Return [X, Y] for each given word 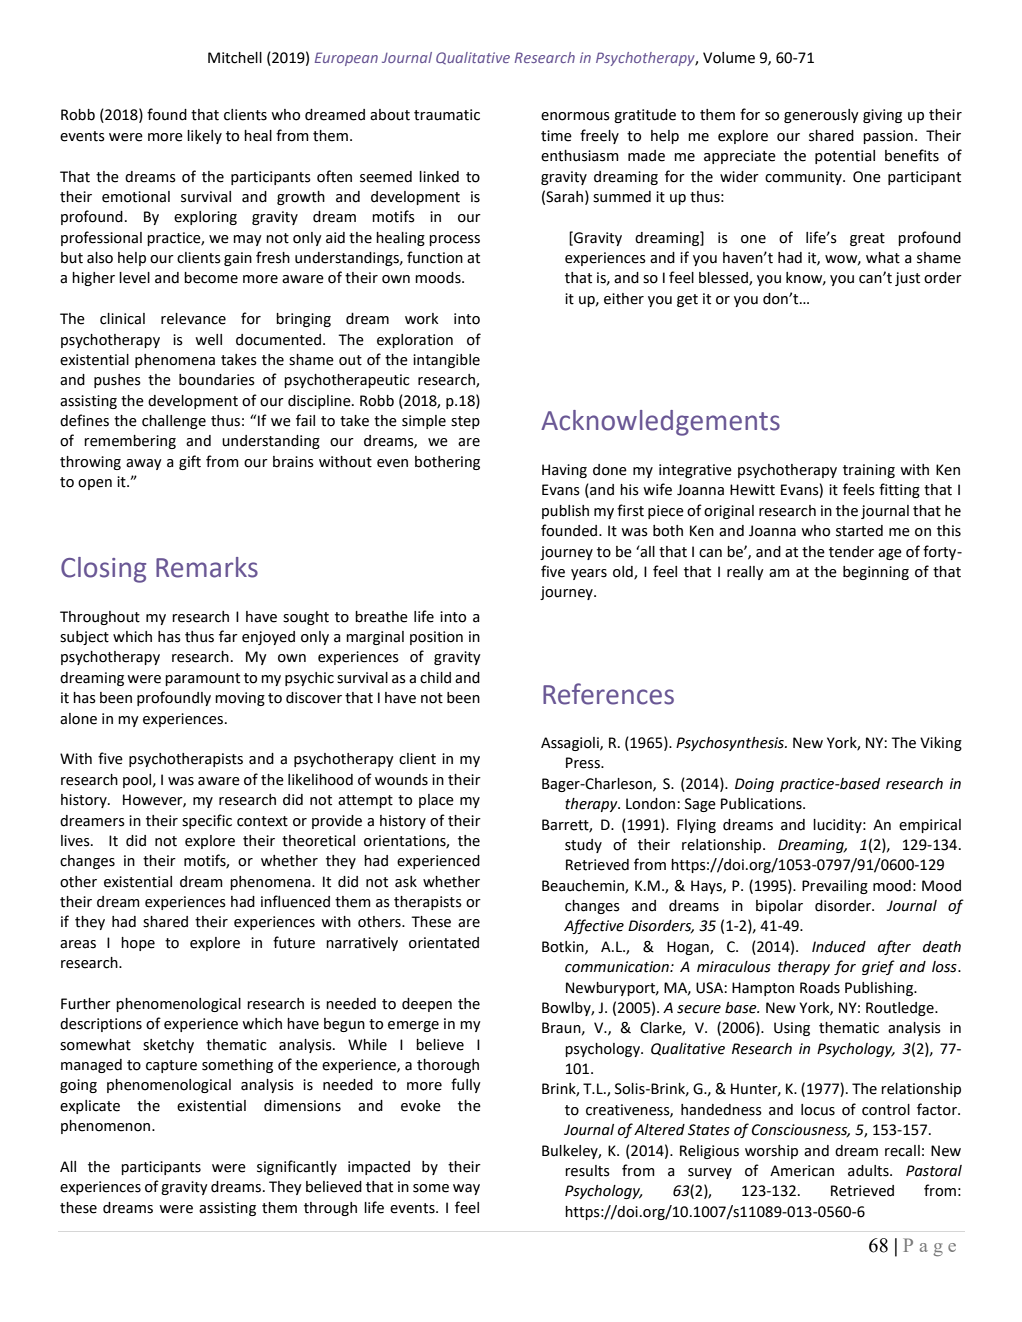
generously [821, 116]
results [587, 1171]
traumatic [447, 115]
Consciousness [801, 1130]
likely [204, 137]
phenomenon [107, 1127]
